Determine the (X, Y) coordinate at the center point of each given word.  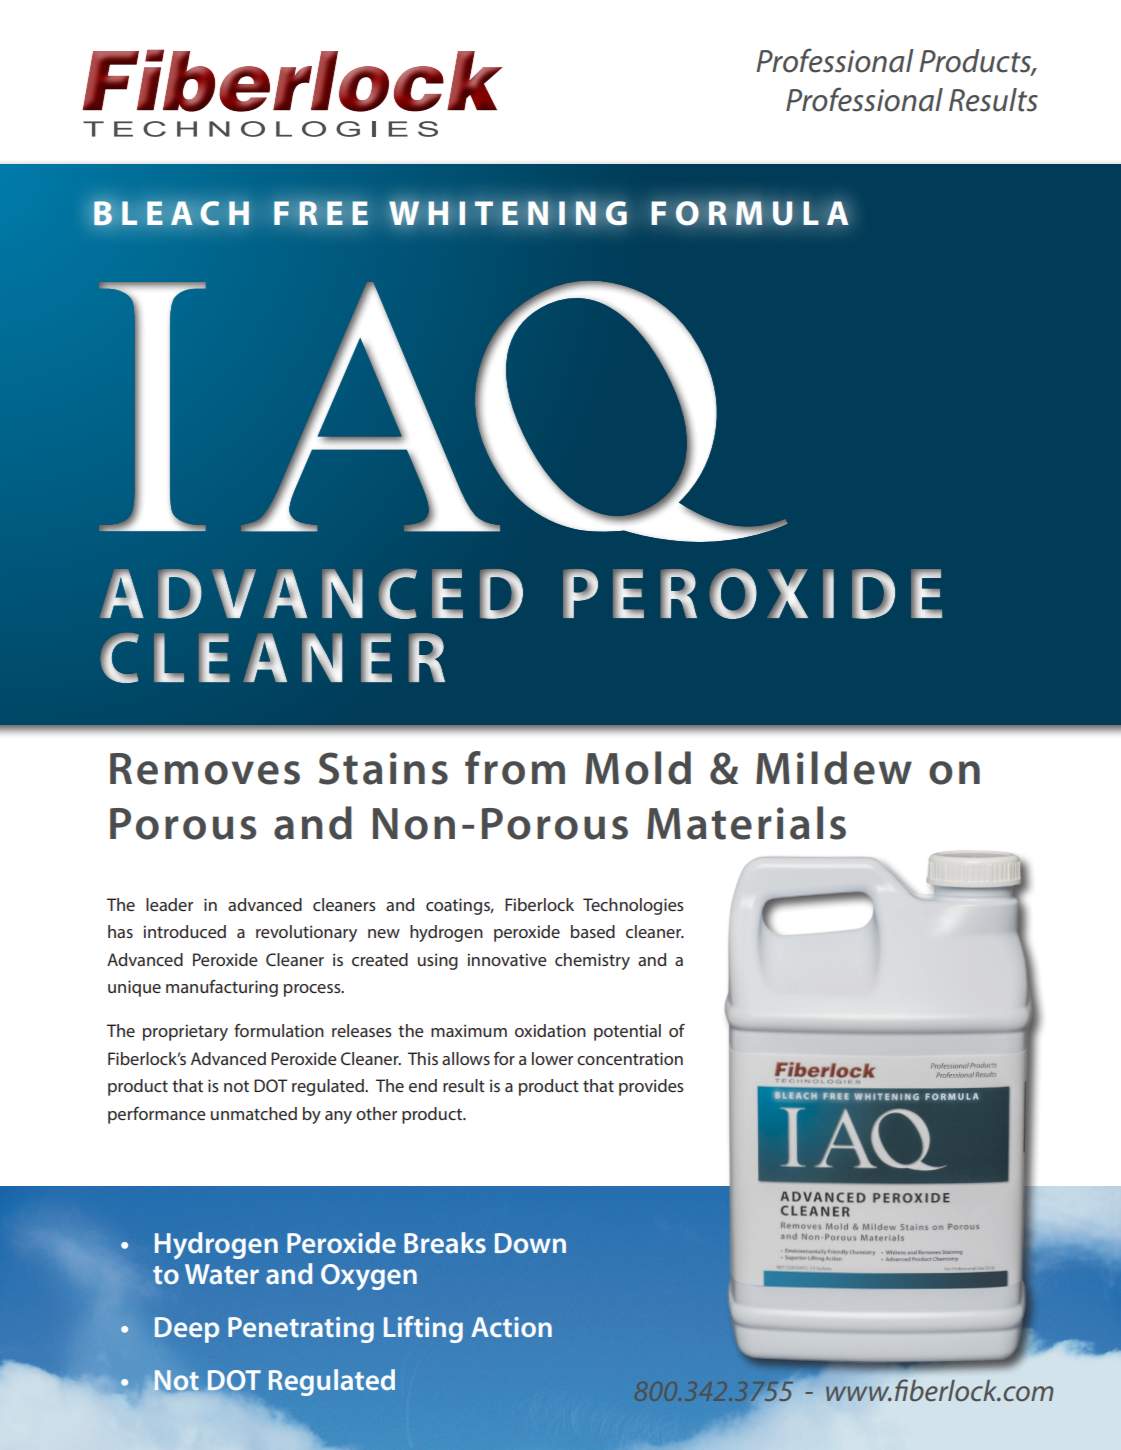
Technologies (633, 906)
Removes (205, 769)
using (438, 961)
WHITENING (508, 213)
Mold (638, 768)
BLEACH (171, 213)
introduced (184, 931)
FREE (321, 213)
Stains (383, 768)
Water (222, 1274)
